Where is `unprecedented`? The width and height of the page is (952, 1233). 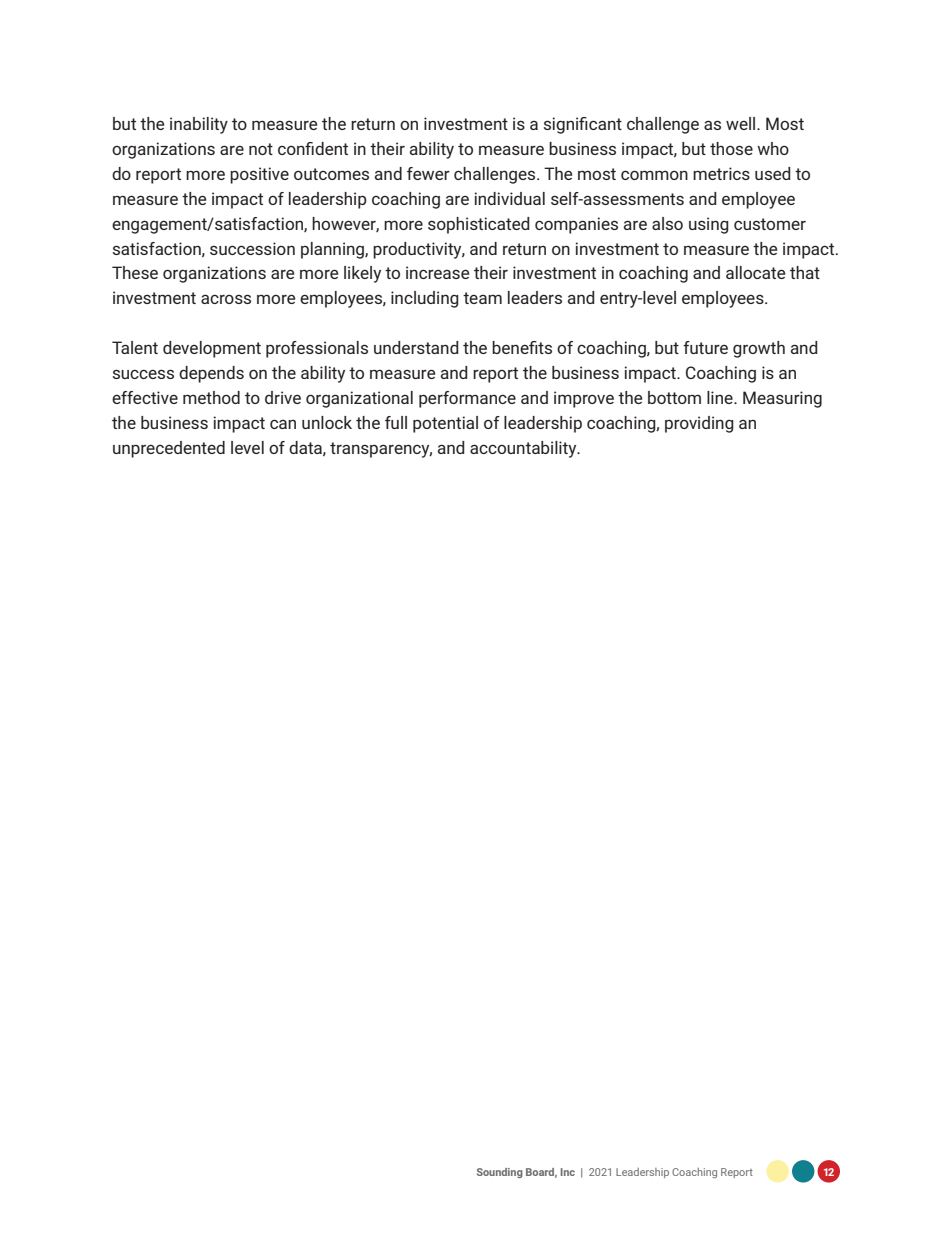 unprecedented is located at coordinates (169, 449).
